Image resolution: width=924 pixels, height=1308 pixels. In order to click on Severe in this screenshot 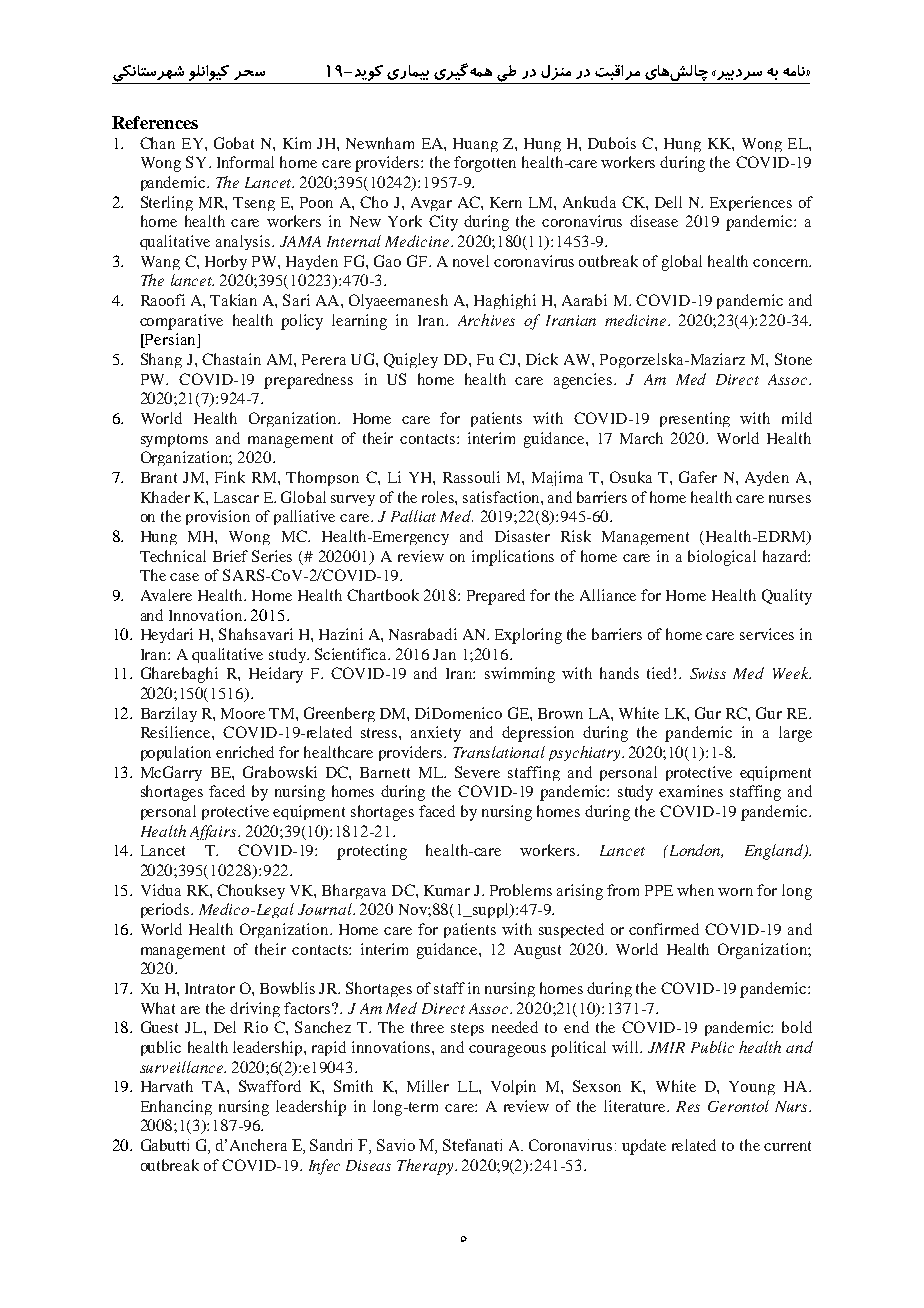, I will do `click(477, 772)`.
